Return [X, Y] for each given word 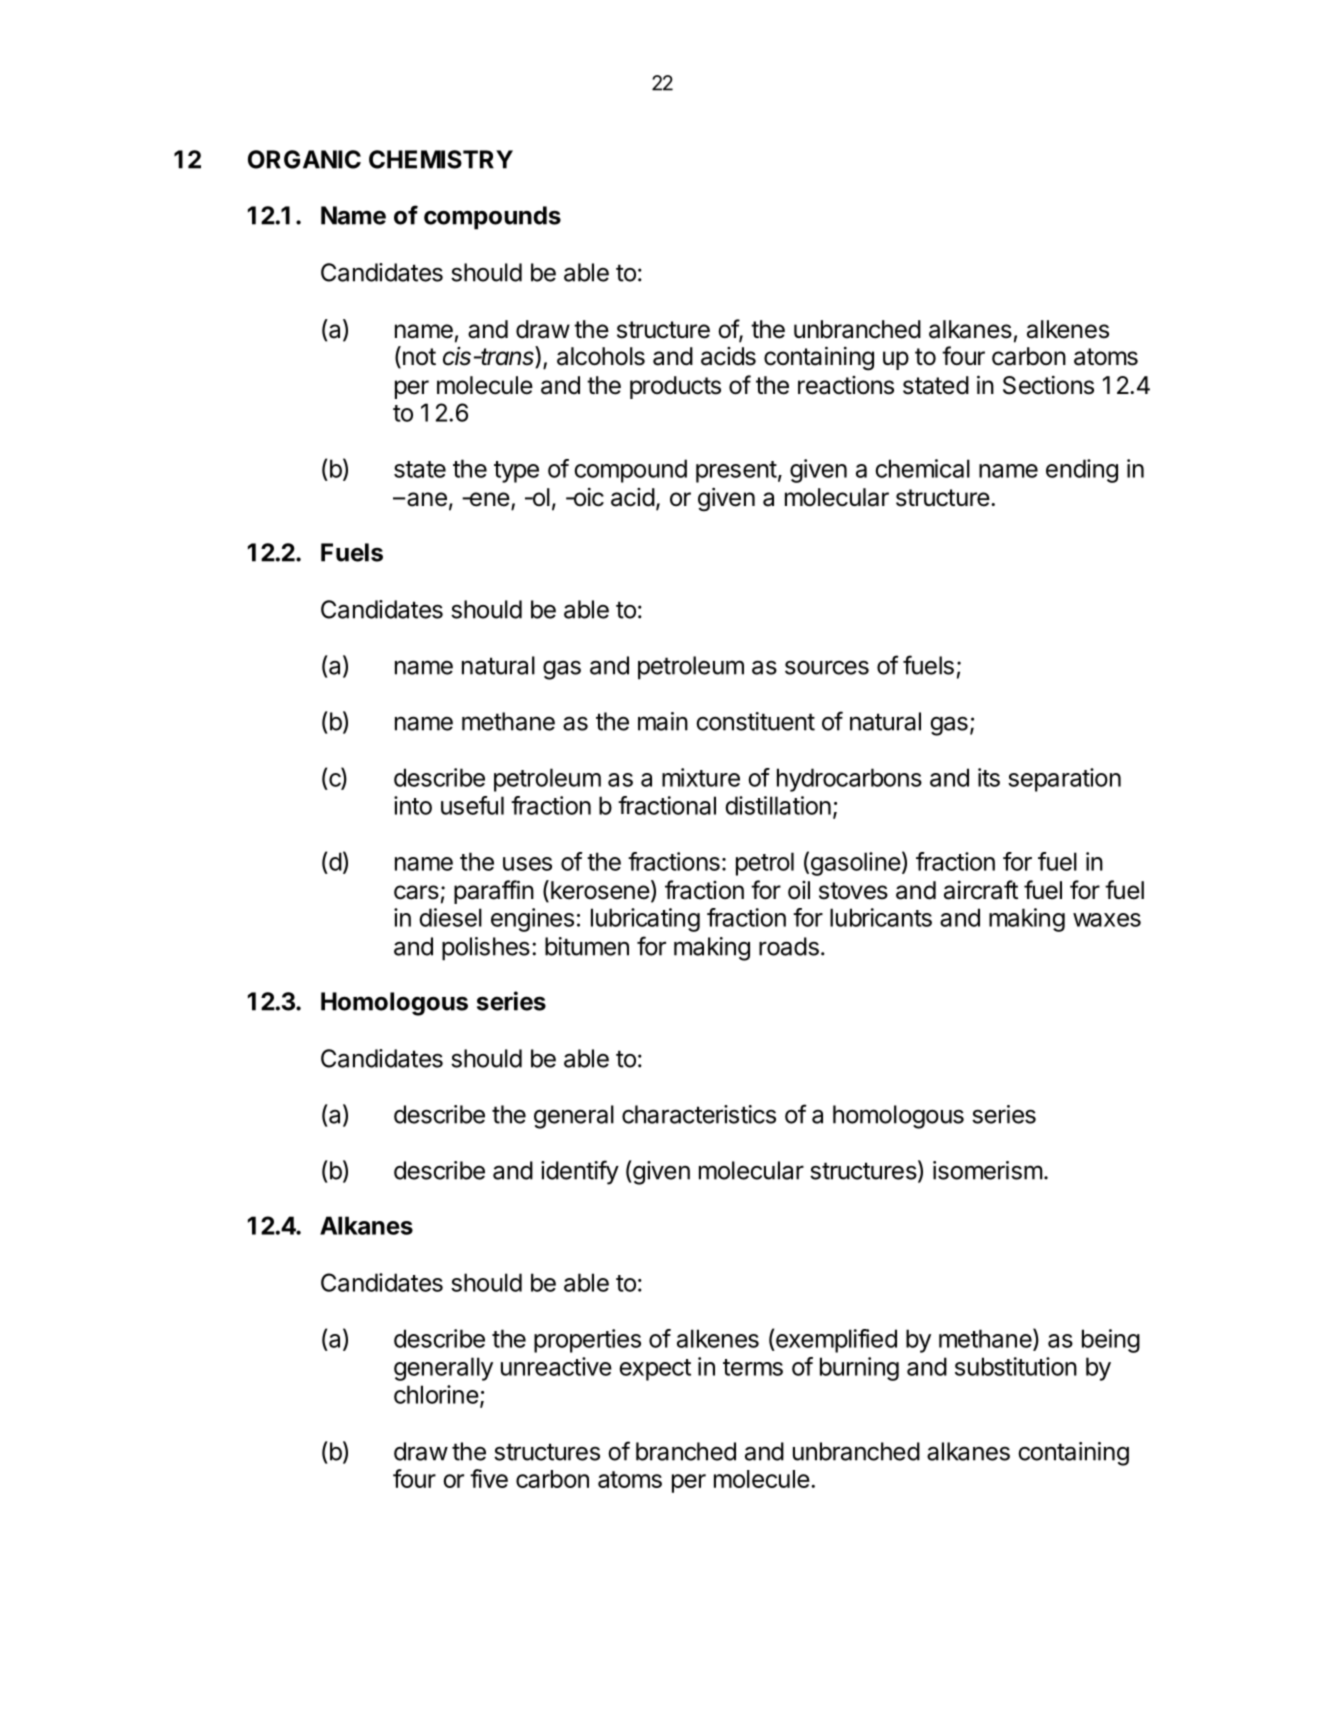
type [516, 472]
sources [827, 667]
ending [1082, 471]
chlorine [436, 1394]
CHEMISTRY [441, 159]
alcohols [601, 356]
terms [753, 1367]
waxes [1107, 920]
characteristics [699, 1114]
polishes [486, 949]
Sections [1048, 385]
